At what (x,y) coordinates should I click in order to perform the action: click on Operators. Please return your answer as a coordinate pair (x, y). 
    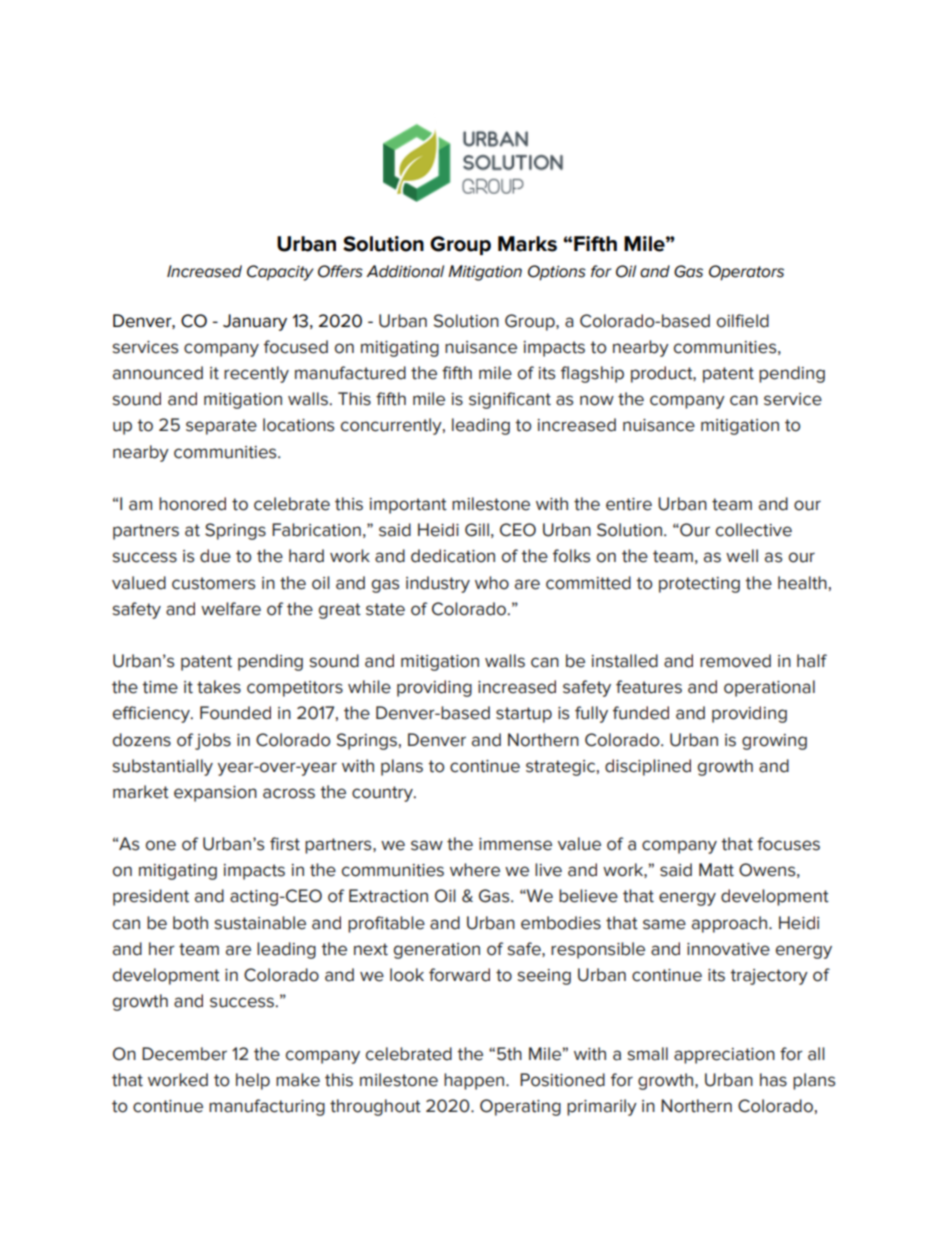
    Looking at the image, I should click on (746, 273).
